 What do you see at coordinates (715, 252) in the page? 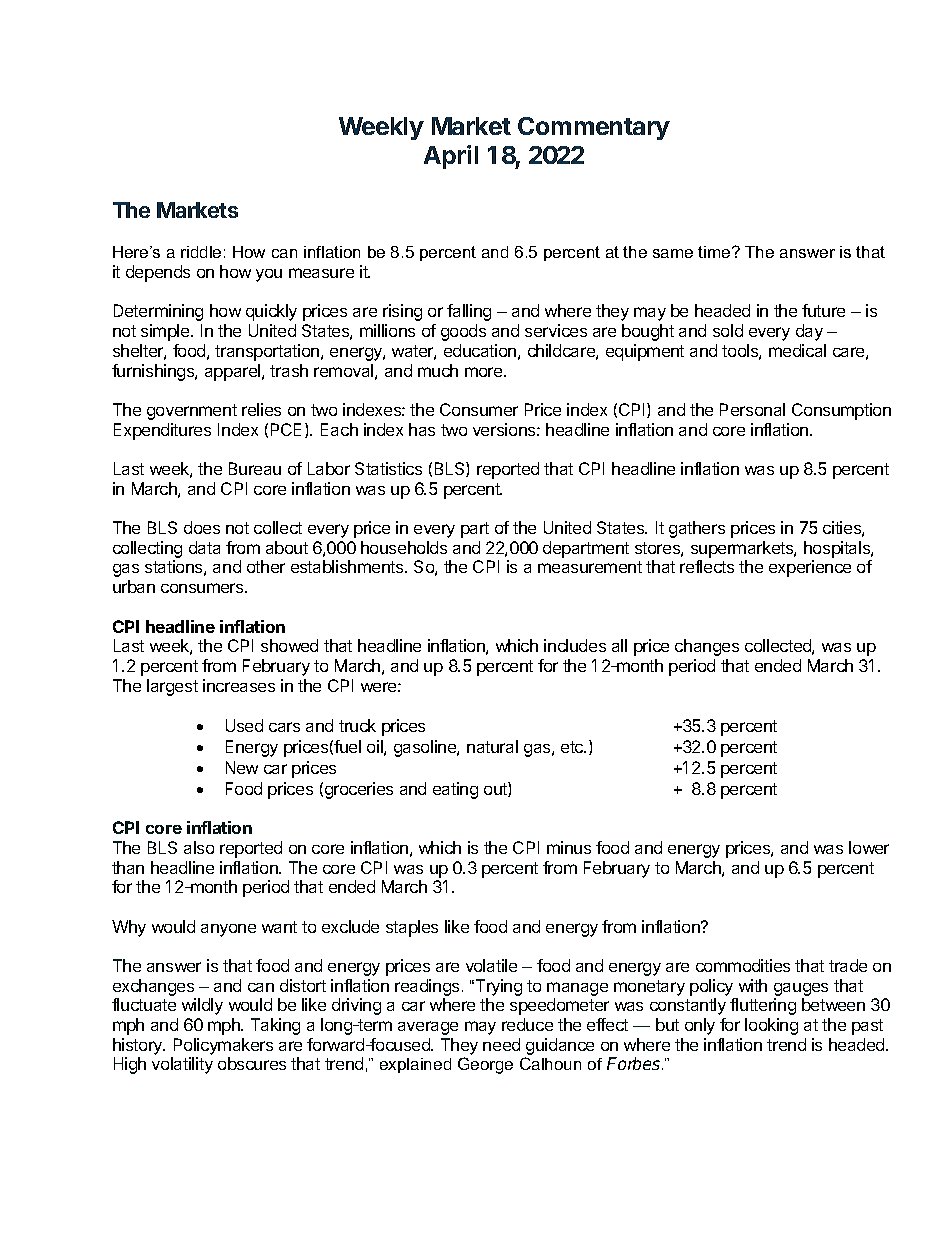
I see `time` at bounding box center [715, 252].
